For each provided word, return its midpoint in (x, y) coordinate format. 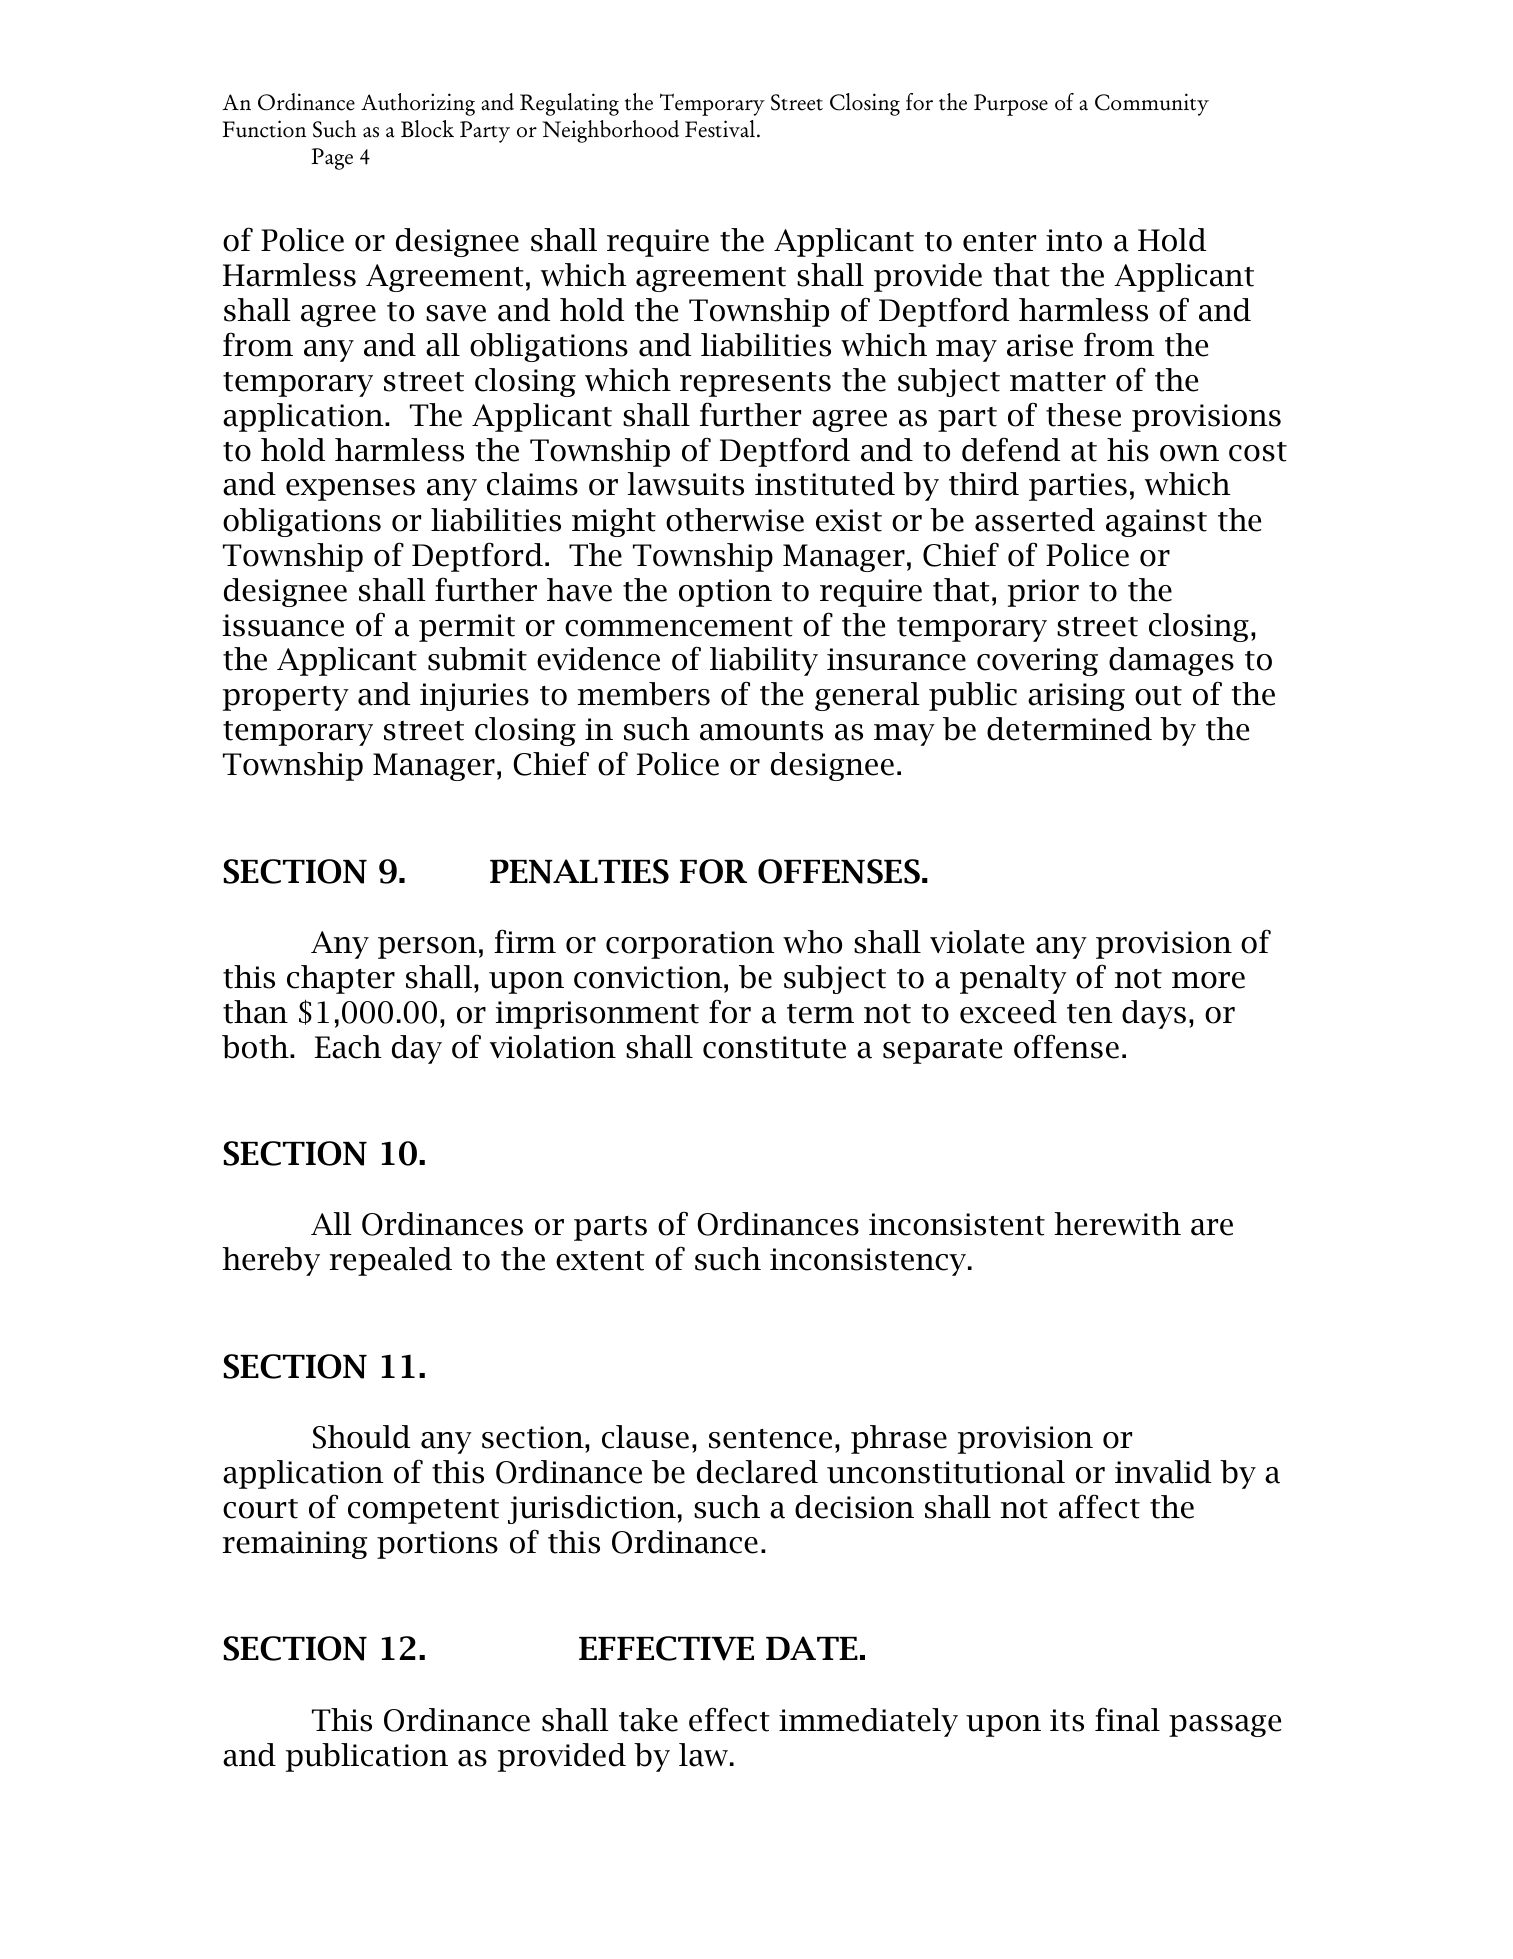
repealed (391, 1261)
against (1156, 523)
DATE (812, 1648)
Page (332, 159)
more (1208, 980)
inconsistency (868, 1262)
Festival (720, 129)
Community (1152, 104)
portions (437, 1545)
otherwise (735, 520)
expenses (350, 490)
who (812, 942)
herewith (1118, 1224)
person (427, 948)
